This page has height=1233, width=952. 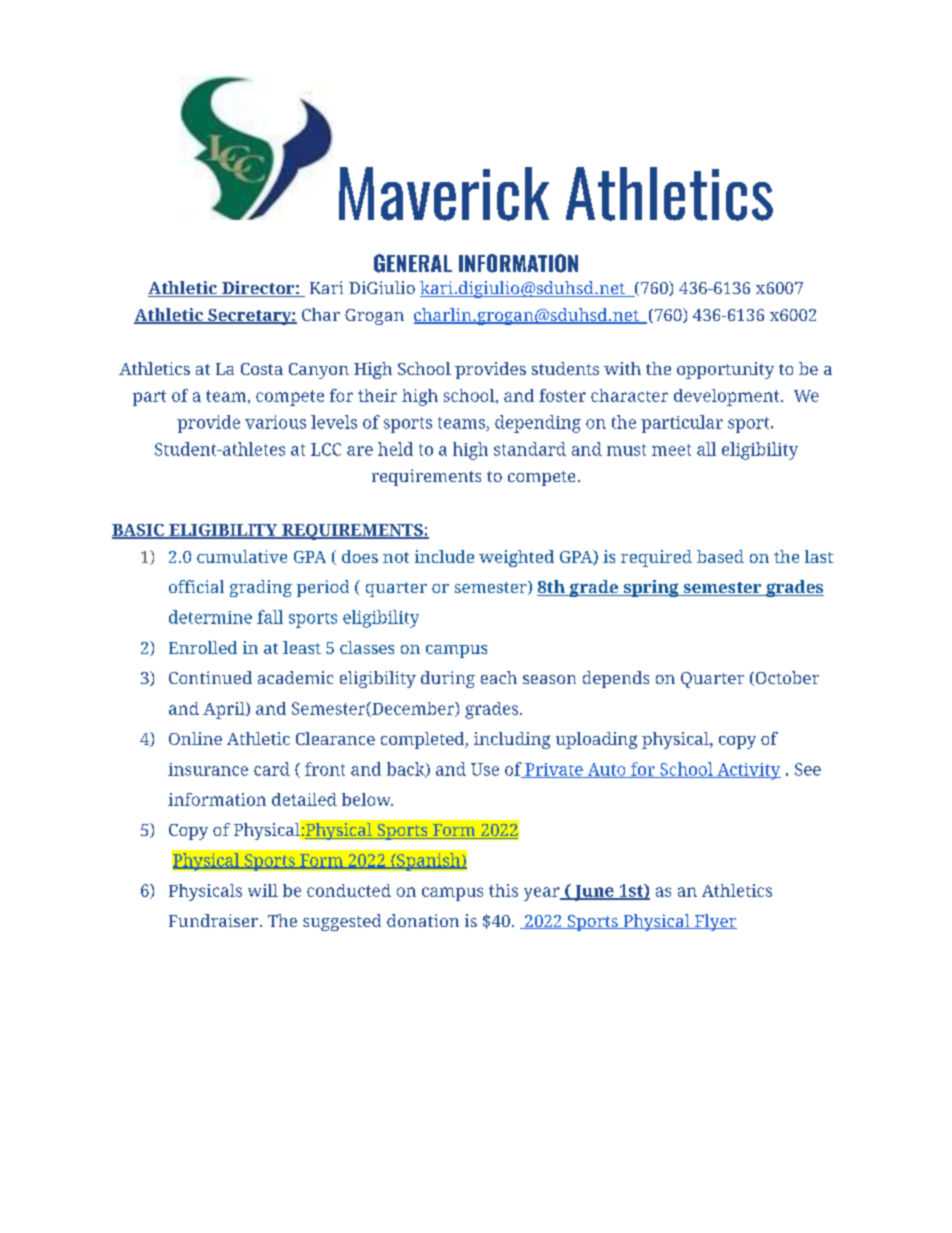 What do you see at coordinates (444, 194) in the page?
I see `Maverick` at bounding box center [444, 194].
